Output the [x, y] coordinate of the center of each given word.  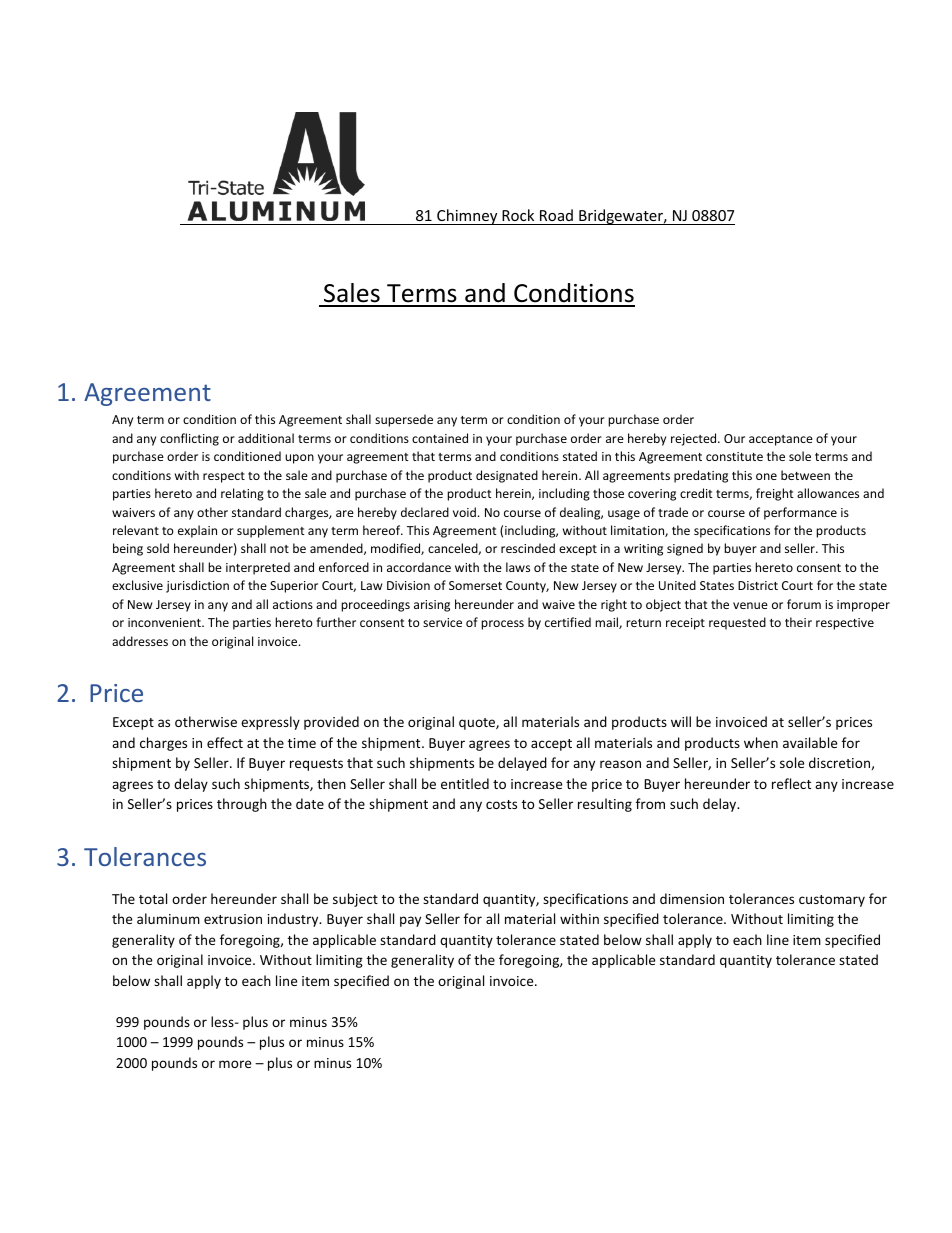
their [798, 622]
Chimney [467, 217]
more [235, 1064]
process [502, 625]
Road [556, 217]
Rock [518, 217]
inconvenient [165, 622]
